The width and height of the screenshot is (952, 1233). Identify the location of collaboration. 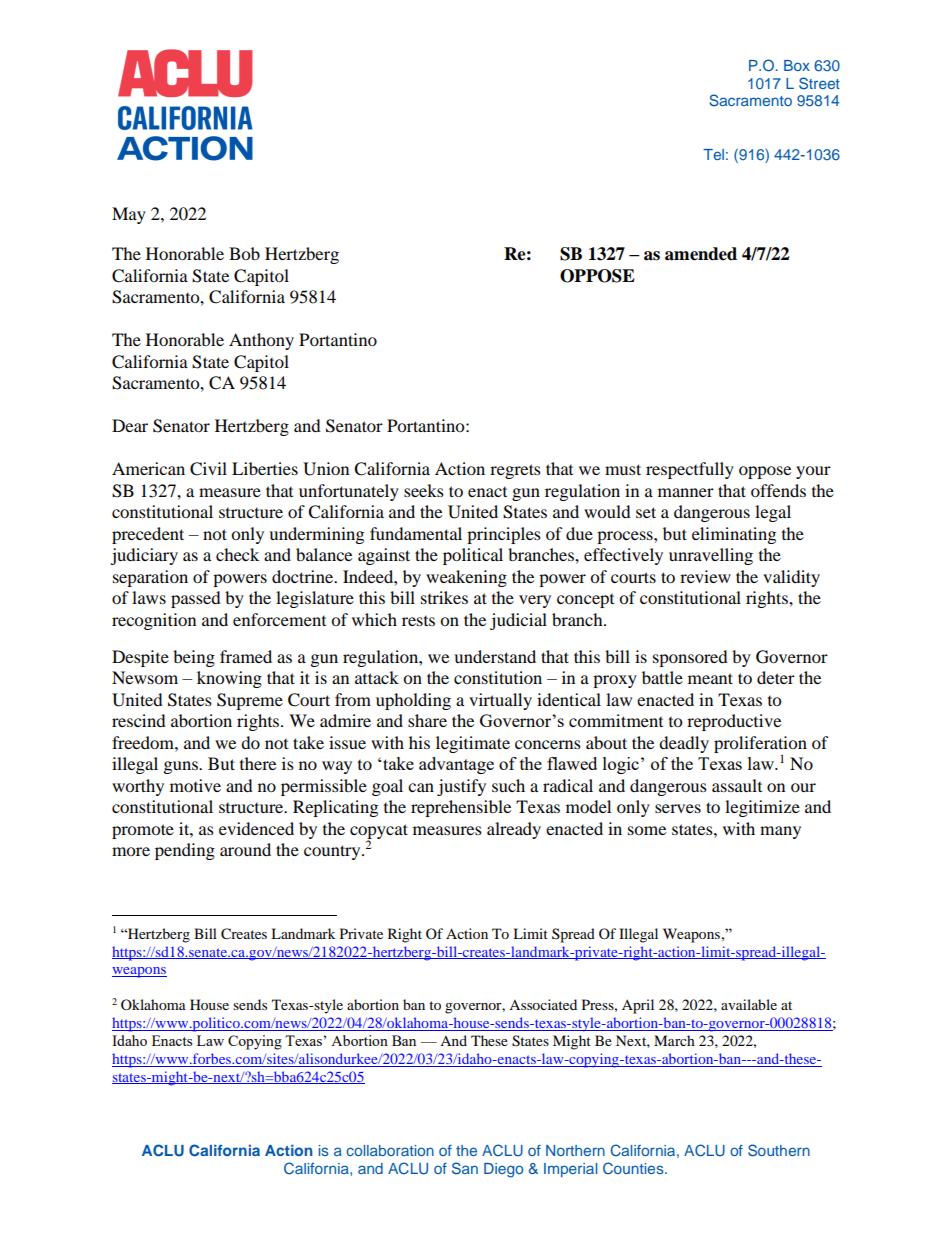
(390, 1150).
